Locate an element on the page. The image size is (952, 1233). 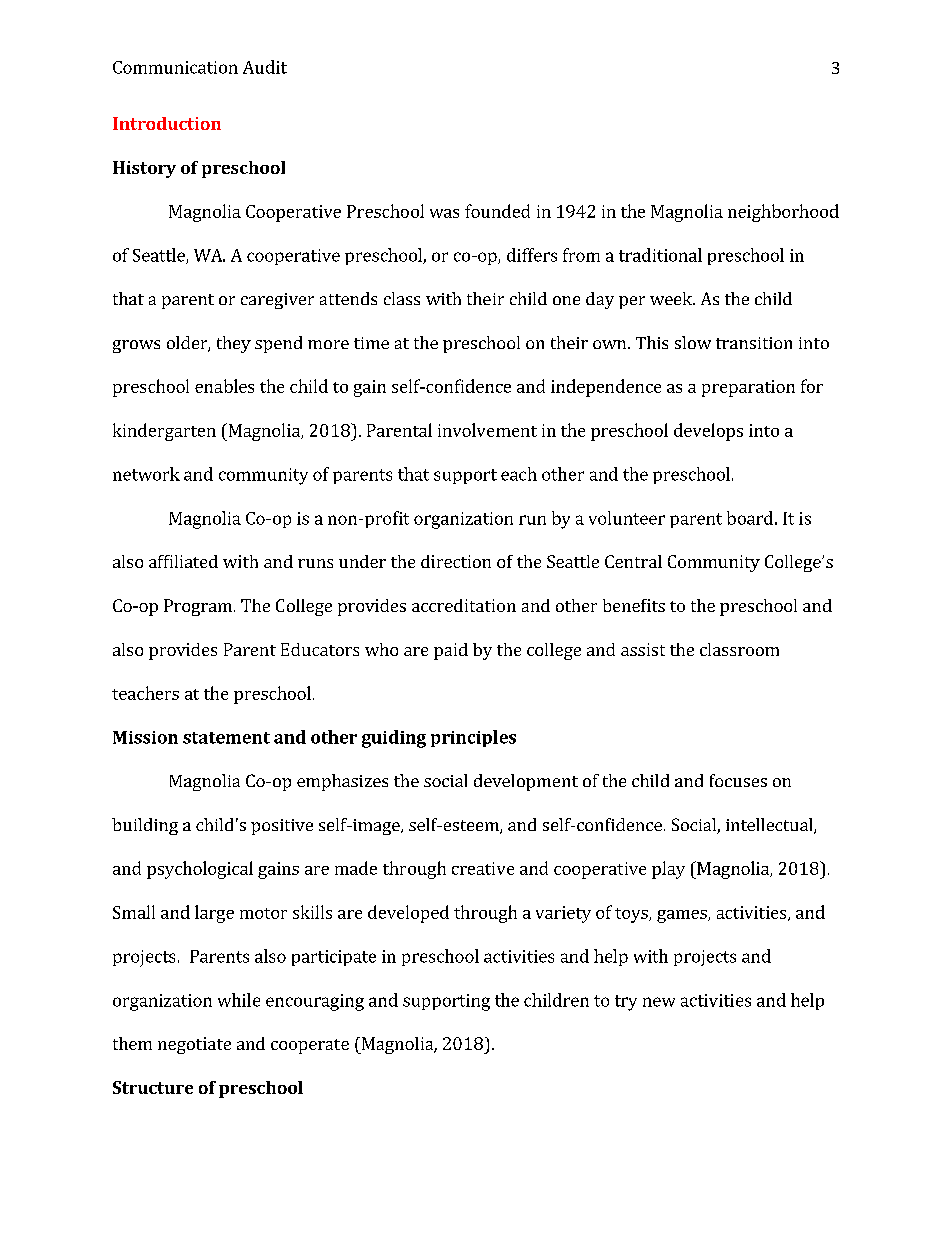
statement is located at coordinates (226, 738).
